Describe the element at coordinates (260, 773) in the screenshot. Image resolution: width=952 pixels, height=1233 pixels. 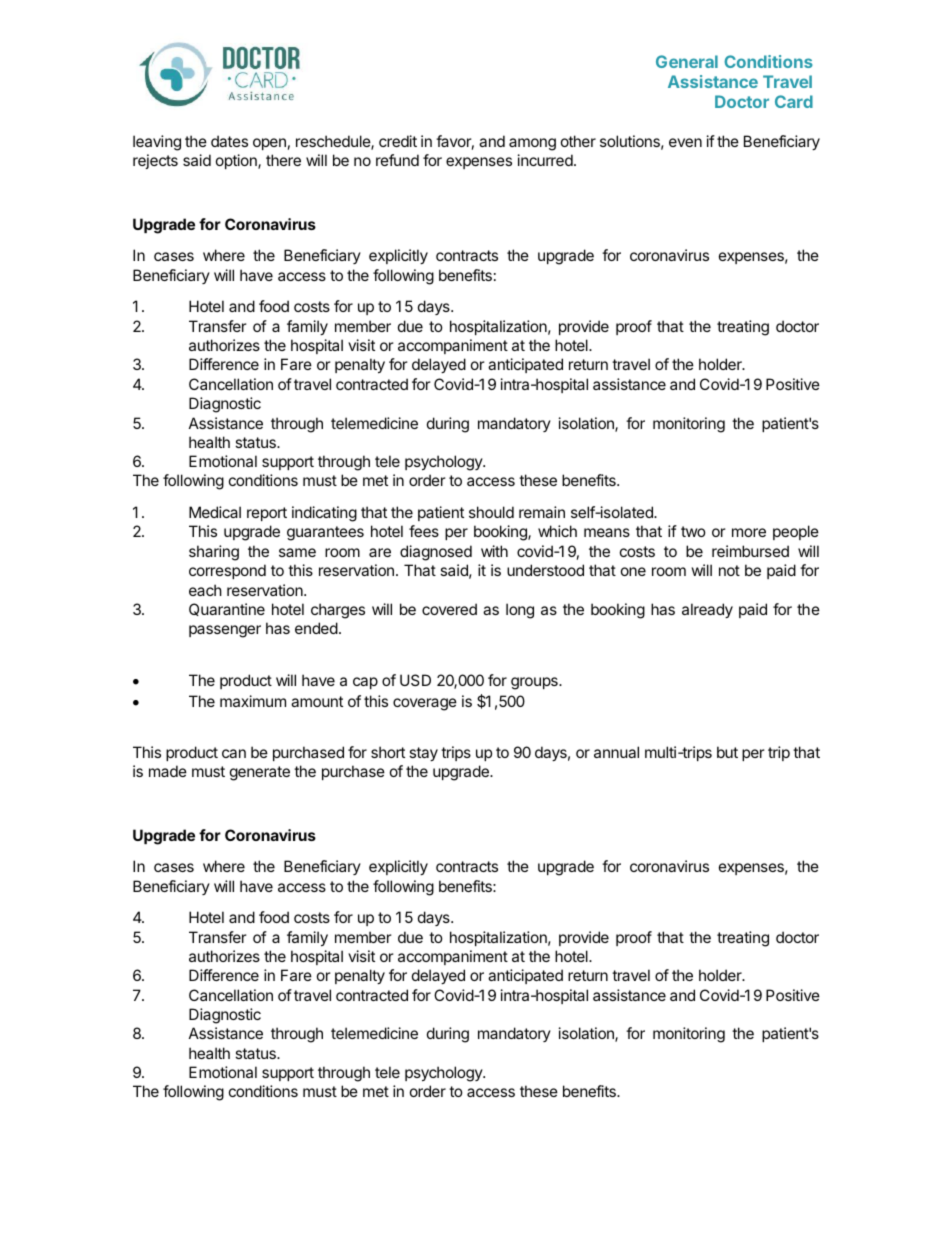
I see `generate` at that location.
